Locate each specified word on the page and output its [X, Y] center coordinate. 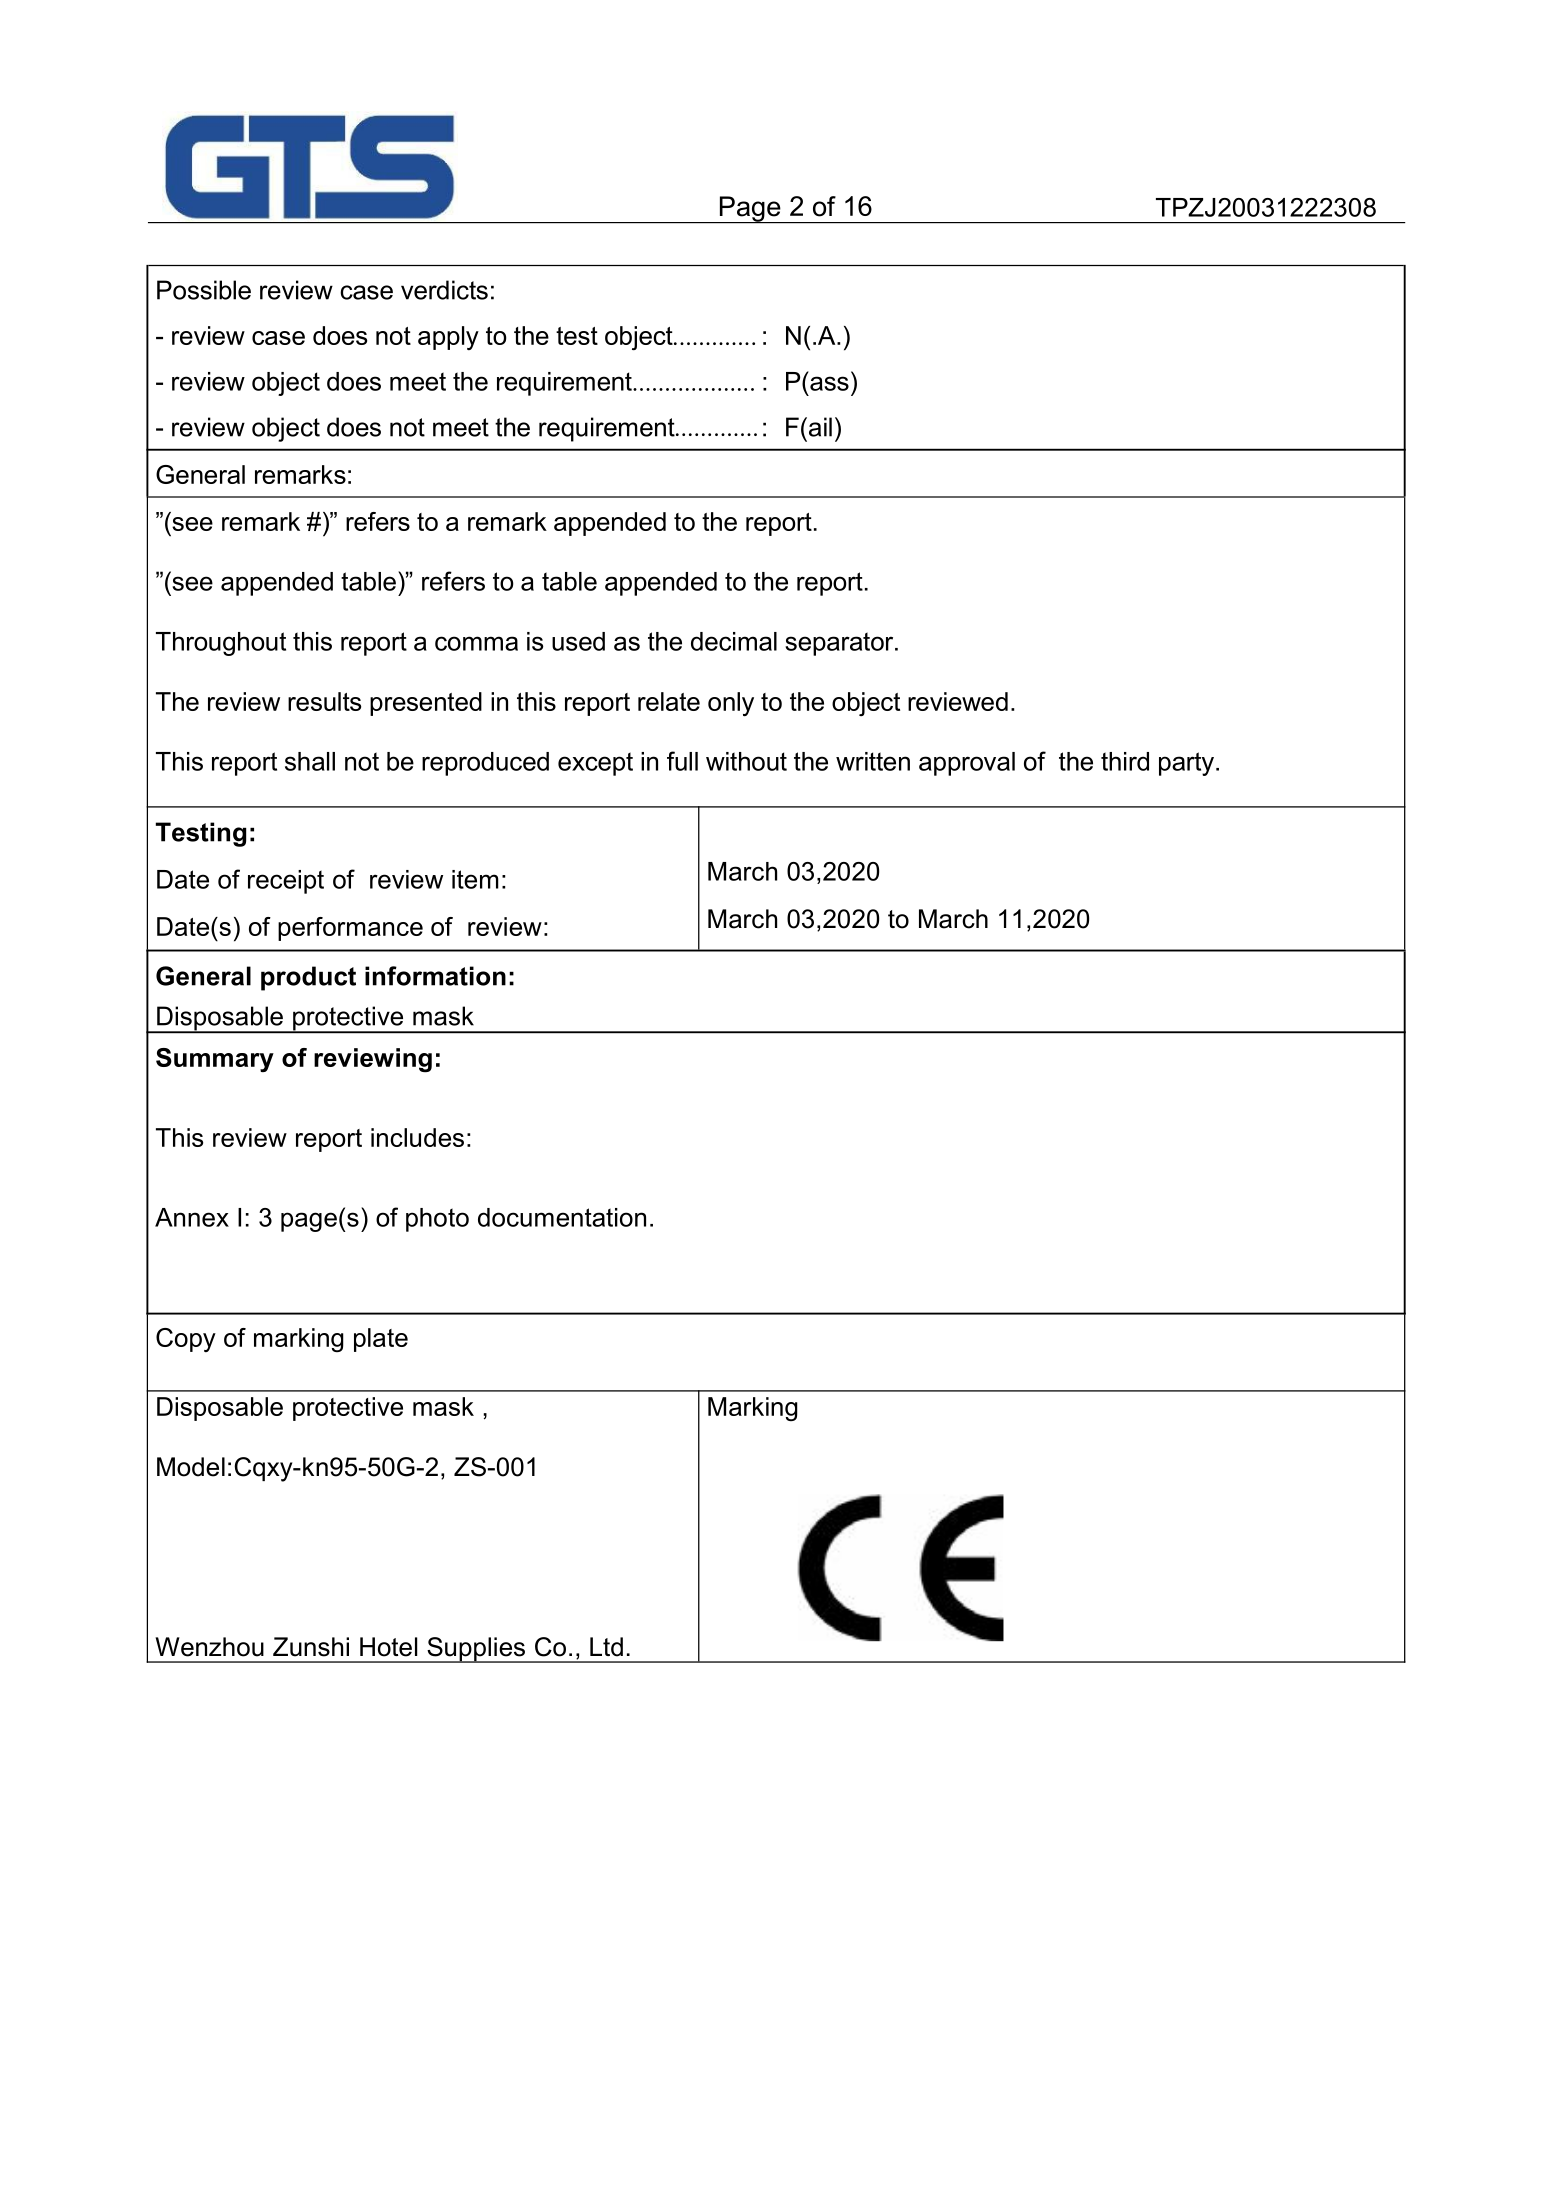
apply [448, 338]
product [308, 978]
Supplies [476, 1650]
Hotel [388, 1647]
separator [840, 644]
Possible [204, 290]
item [475, 879]
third [1125, 761]
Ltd [606, 1647]
